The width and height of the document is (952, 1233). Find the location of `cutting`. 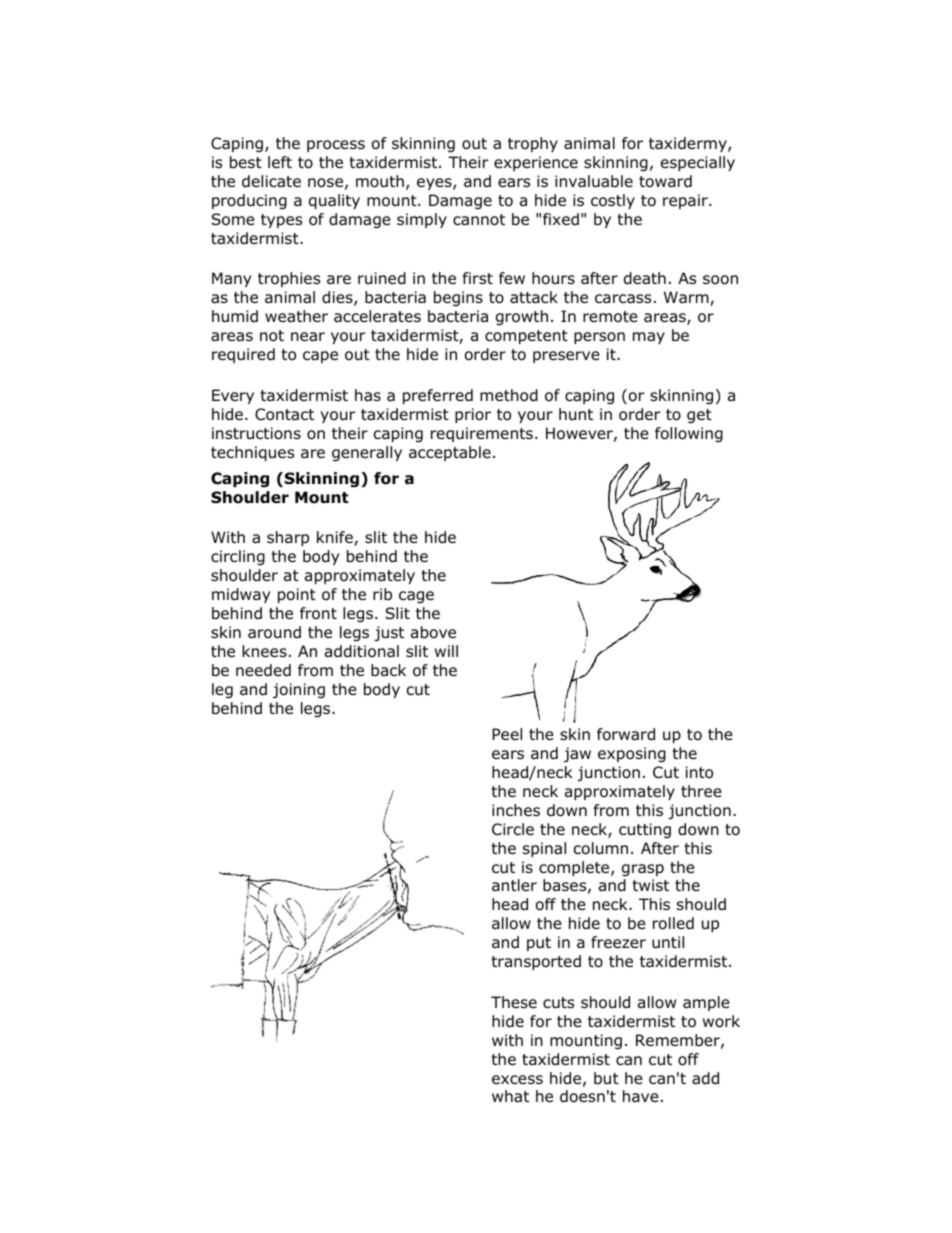

cutting is located at coordinates (645, 831).
